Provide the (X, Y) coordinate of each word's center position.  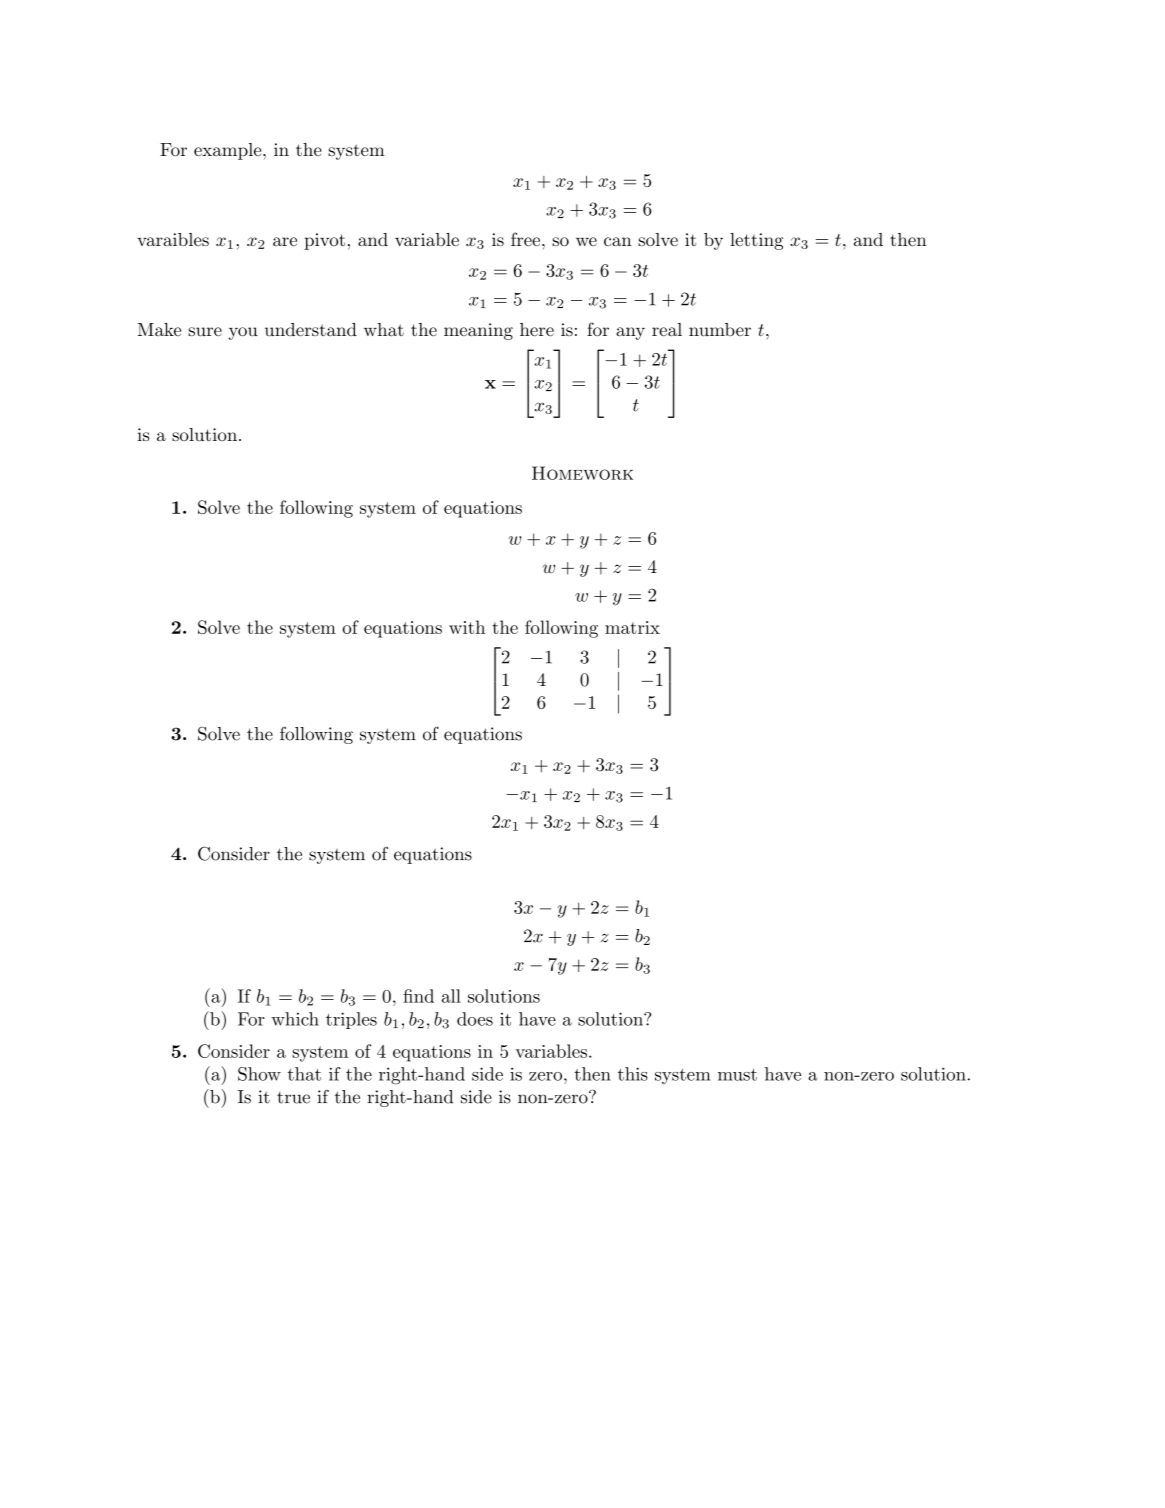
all (451, 996)
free (525, 239)
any (630, 333)
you (243, 333)
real (667, 329)
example (229, 151)
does (475, 1019)
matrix (632, 627)
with (467, 627)
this (633, 1074)
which (295, 1019)
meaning (478, 331)
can (618, 241)
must (737, 1075)
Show (259, 1074)
